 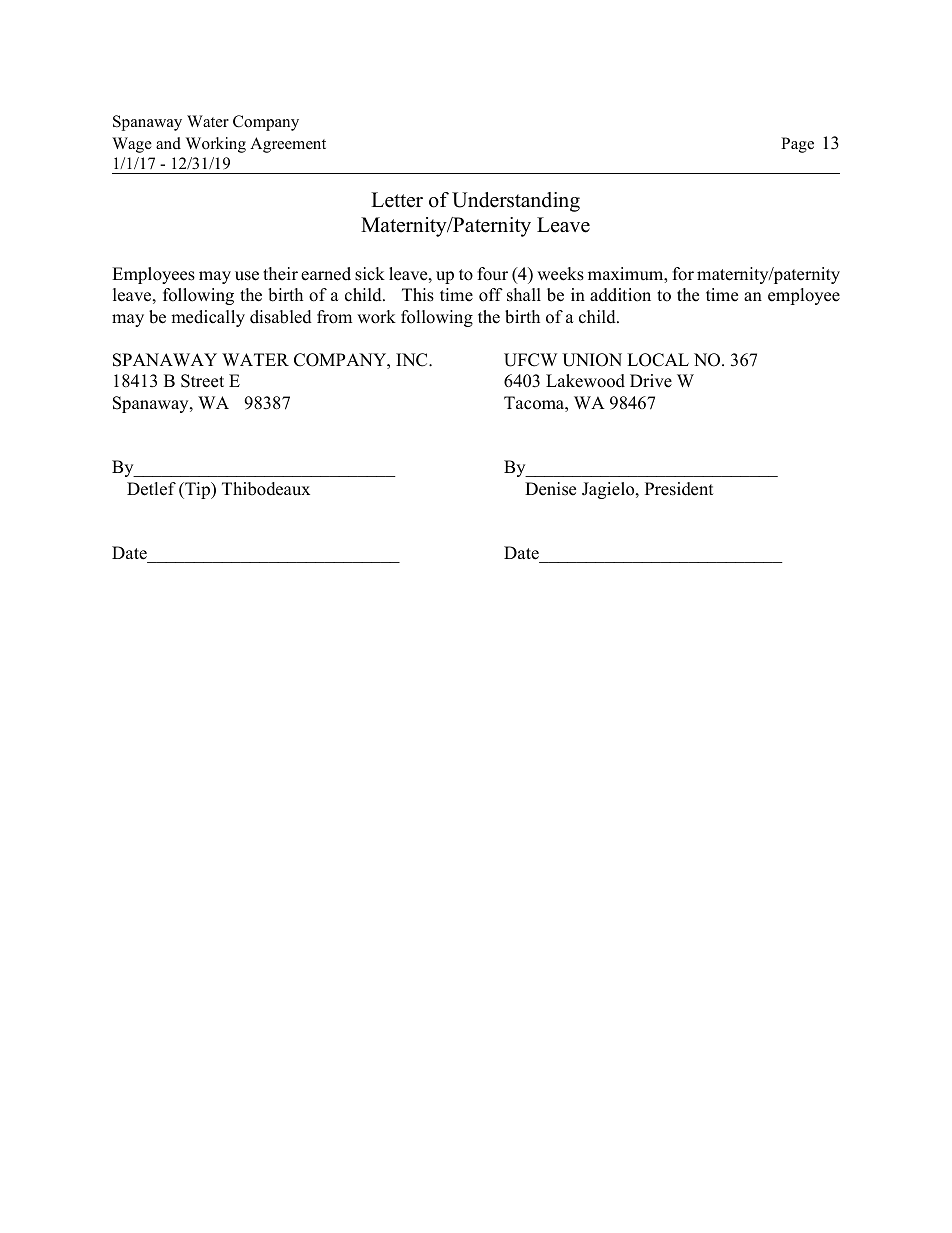 What do you see at coordinates (651, 381) in the screenshot?
I see `Drive` at bounding box center [651, 381].
